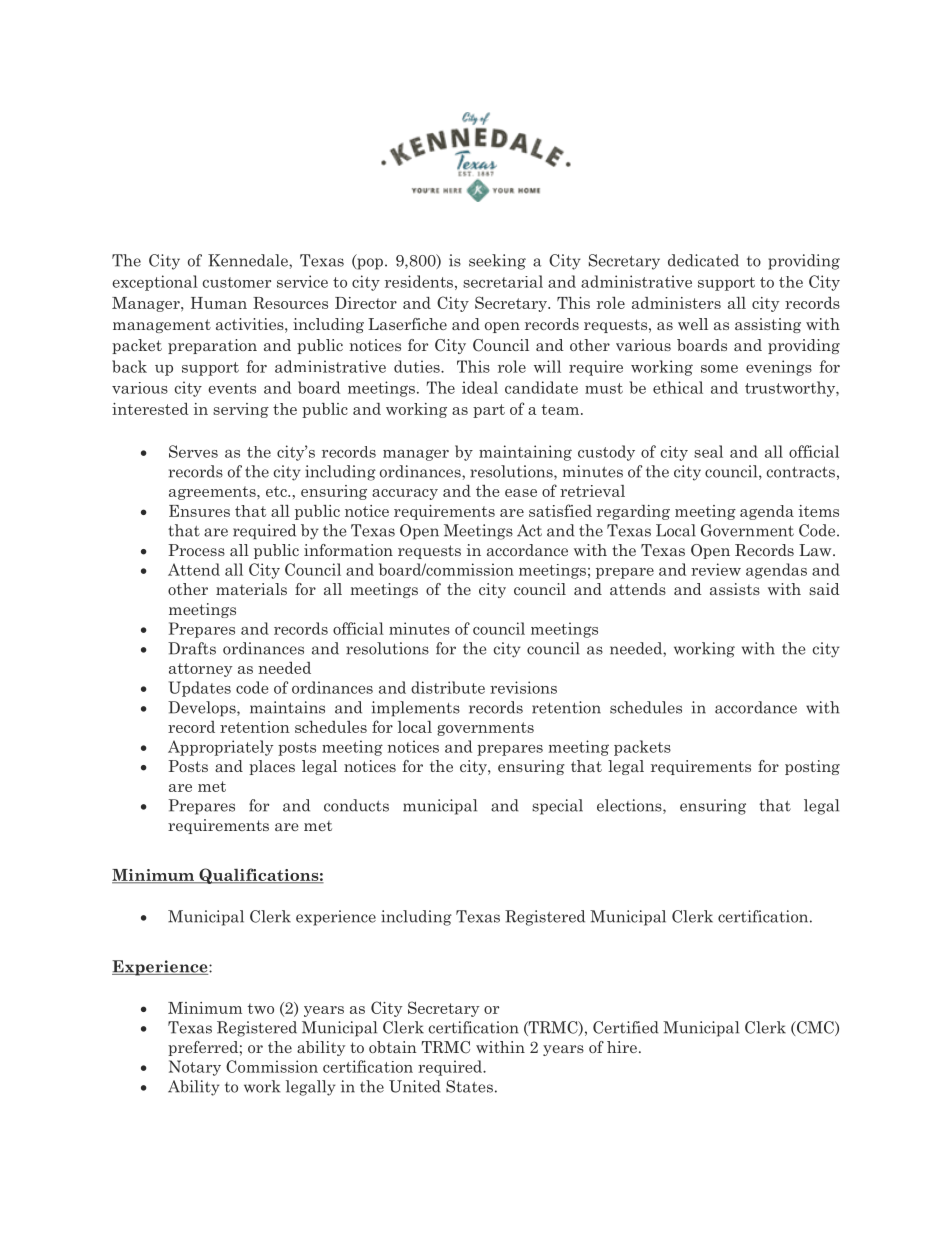  I want to click on distribute, so click(448, 687).
